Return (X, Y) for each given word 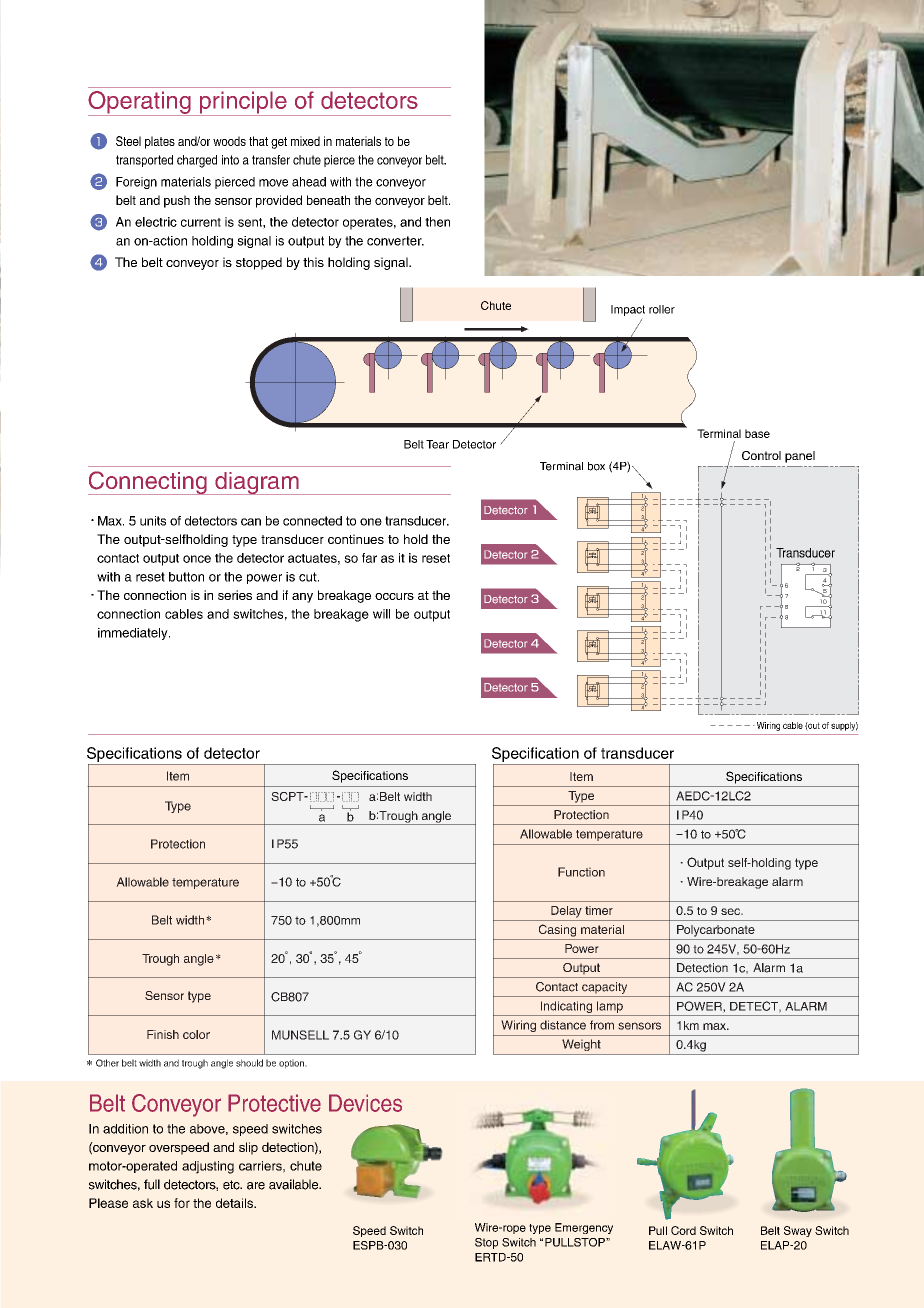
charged (197, 161)
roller (662, 309)
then (437, 222)
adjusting (208, 1167)
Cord (683, 1230)
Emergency (584, 1228)
